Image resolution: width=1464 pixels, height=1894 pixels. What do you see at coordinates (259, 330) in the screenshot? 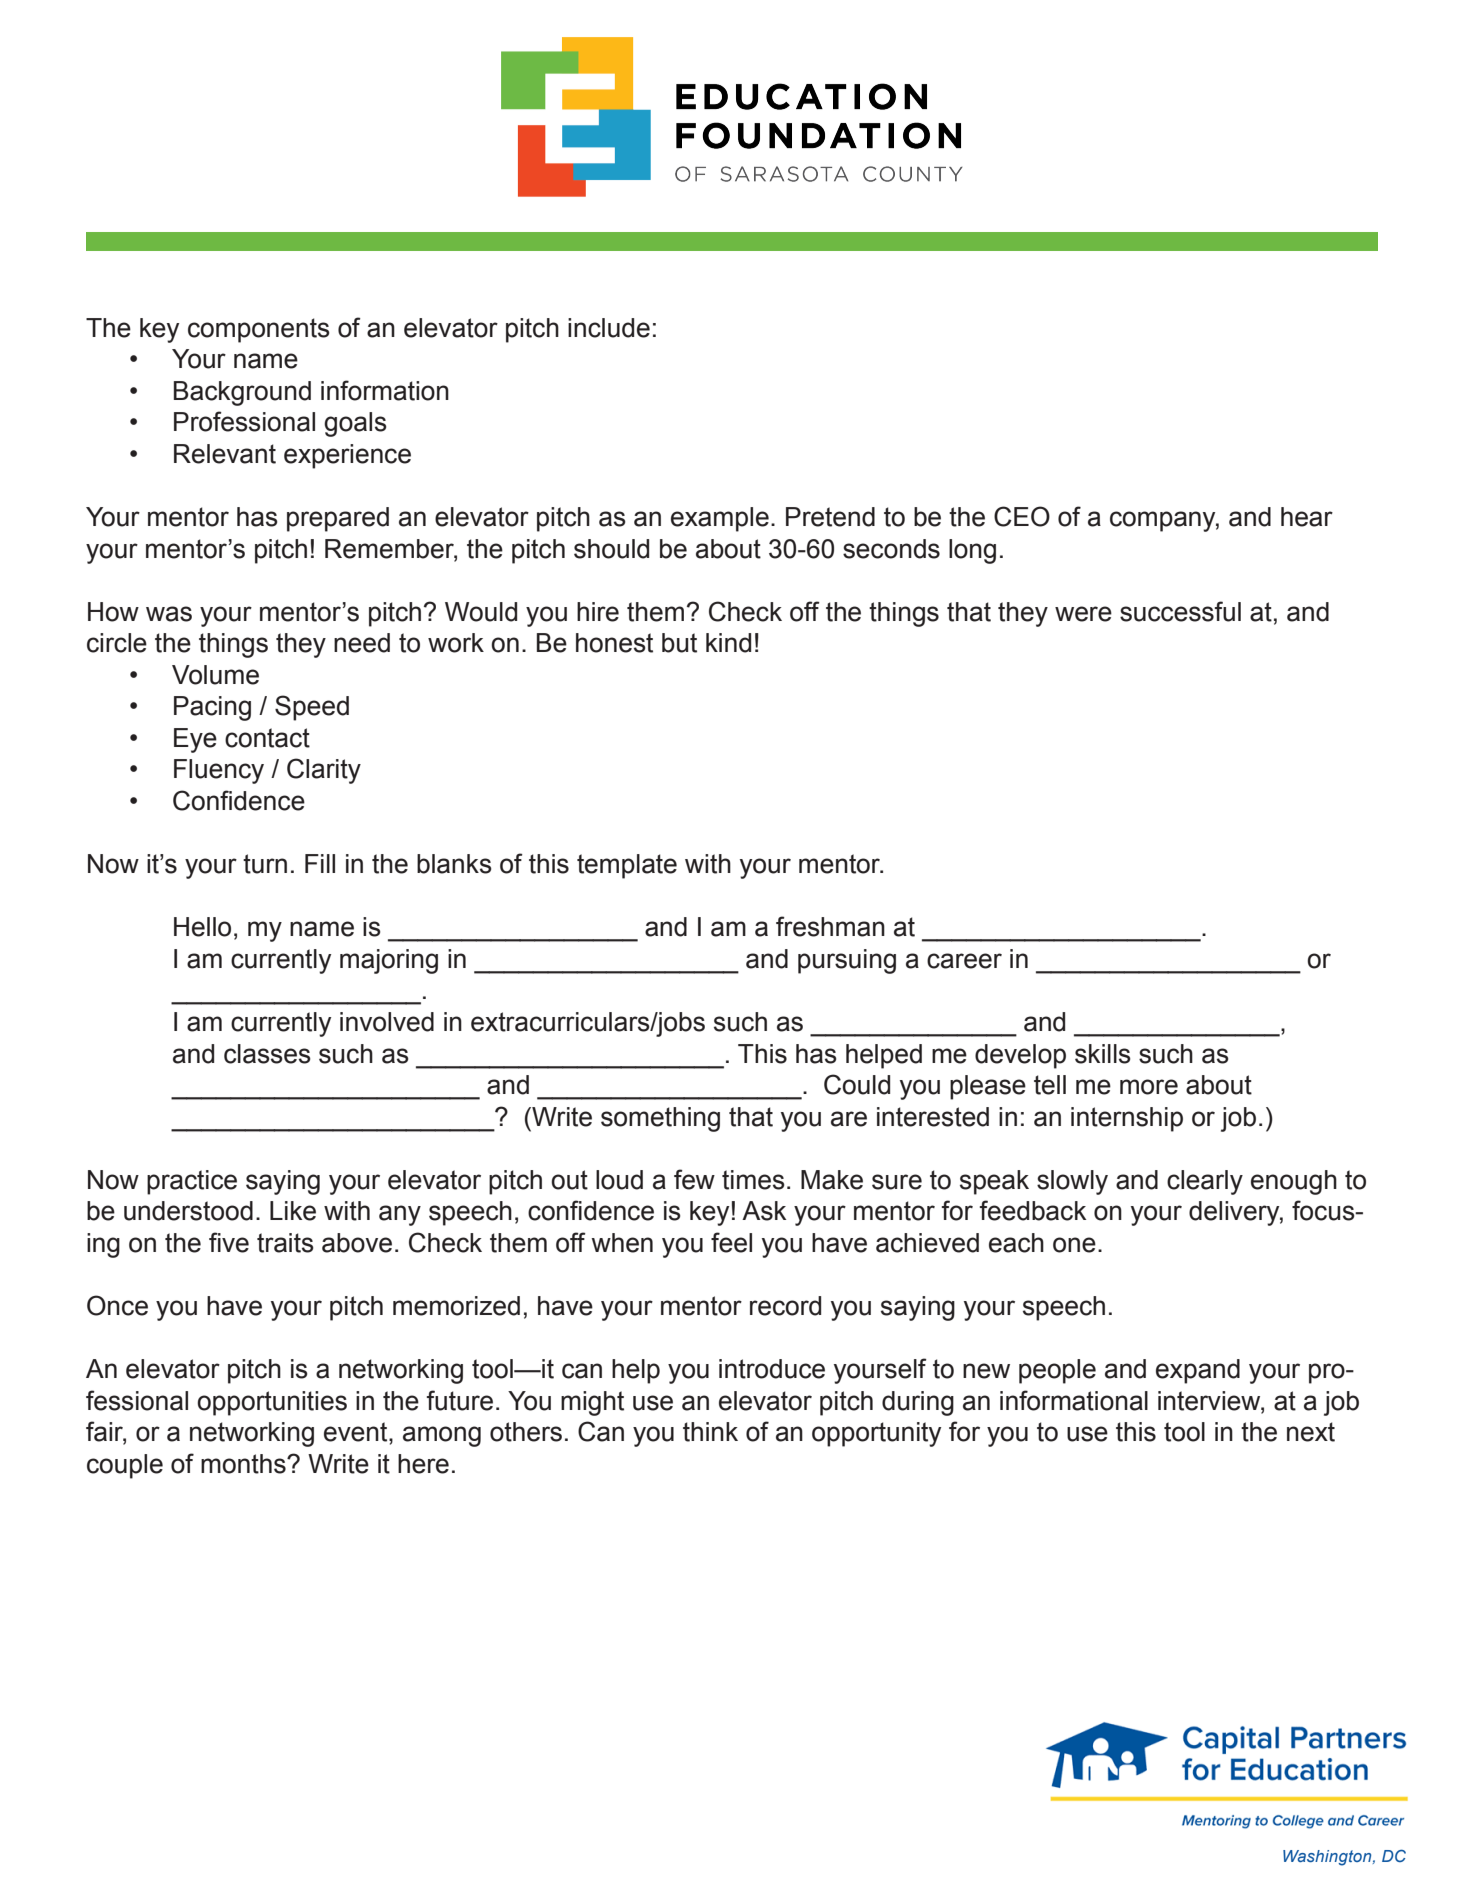
I see `components` at bounding box center [259, 330].
